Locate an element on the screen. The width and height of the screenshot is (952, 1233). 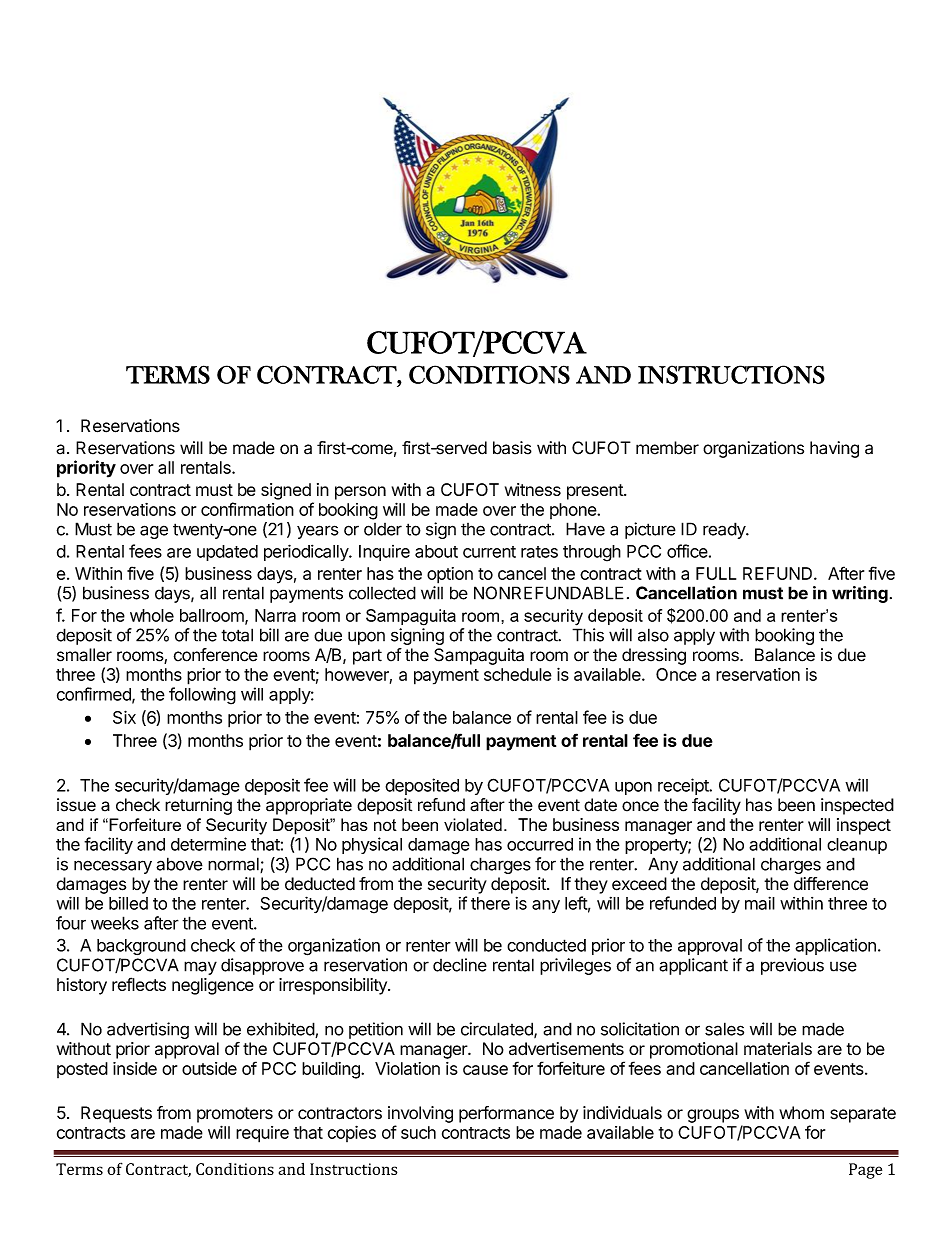
basis is located at coordinates (512, 448).
